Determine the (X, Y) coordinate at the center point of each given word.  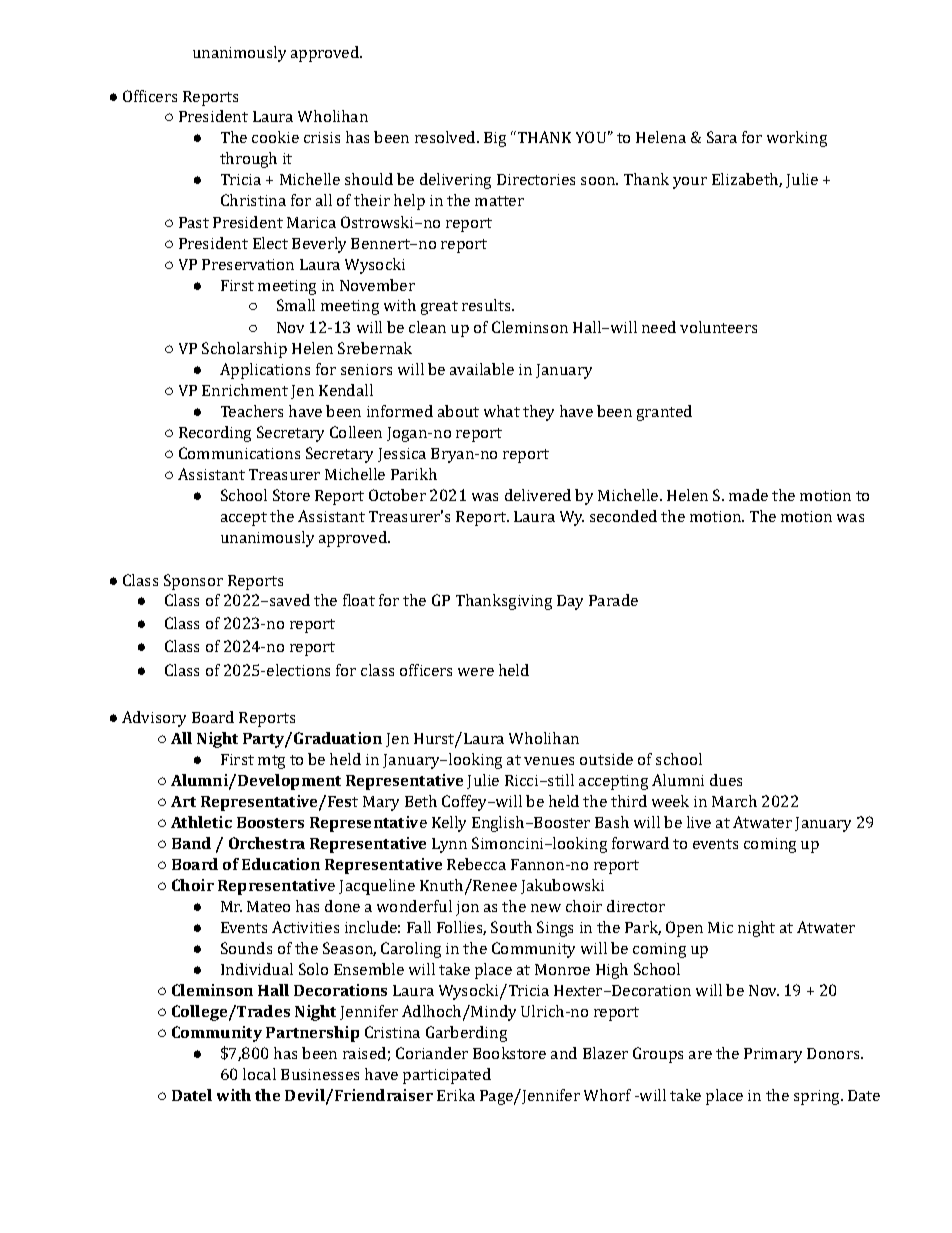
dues (726, 780)
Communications (239, 453)
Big (495, 139)
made (748, 495)
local (259, 1074)
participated (447, 1076)
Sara (722, 137)
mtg (271, 762)
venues (549, 761)
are (700, 1055)
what (502, 411)
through (248, 160)
